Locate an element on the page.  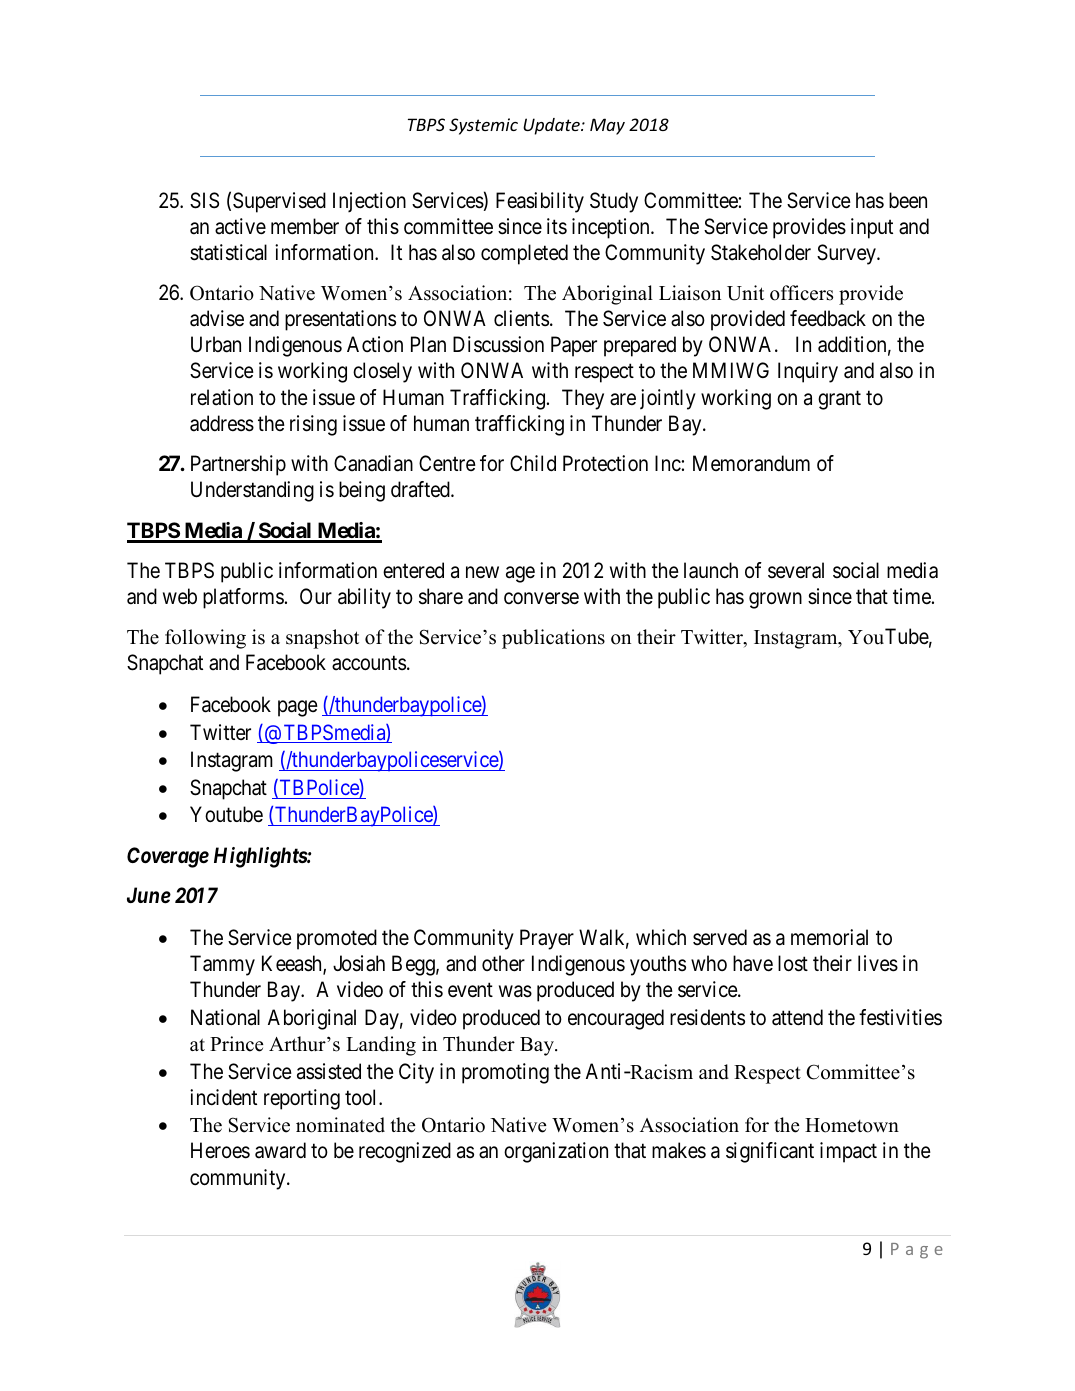
Hometown is located at coordinates (852, 1125).
